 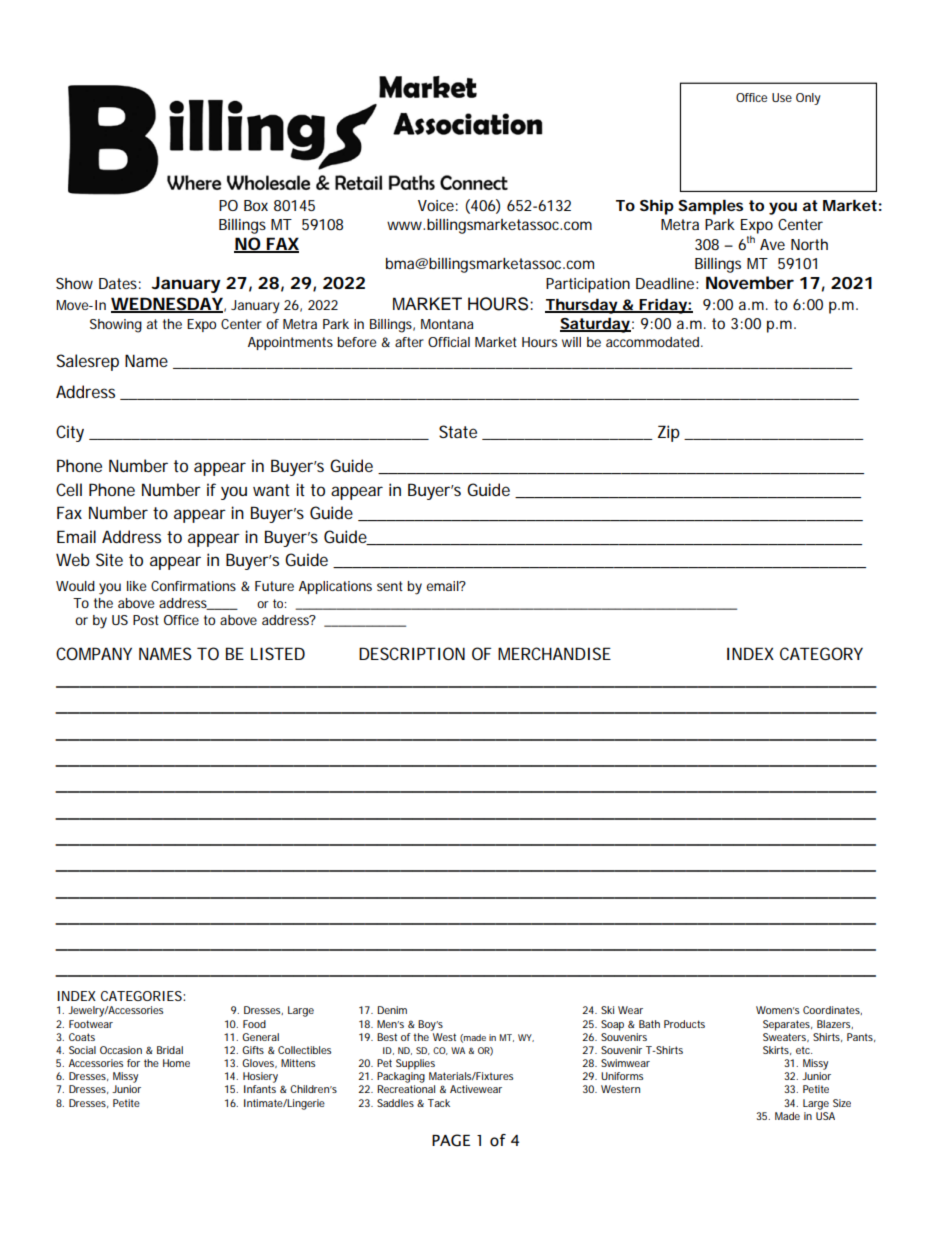 I want to click on Home, so click(x=176, y=1063).
